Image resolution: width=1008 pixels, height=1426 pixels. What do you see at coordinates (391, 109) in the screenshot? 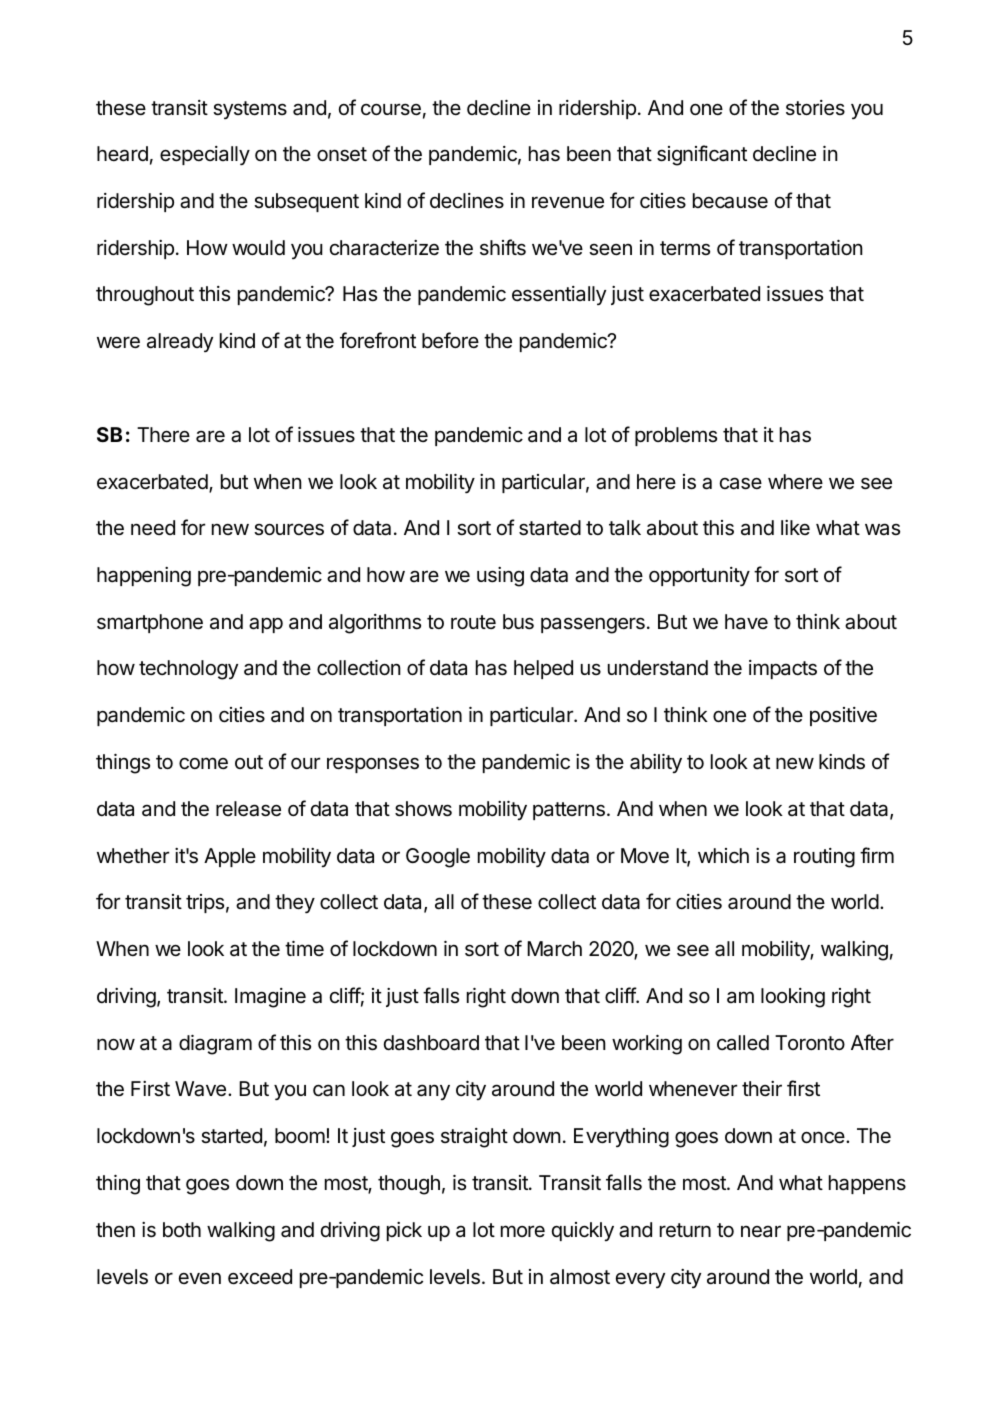
I see `course` at bounding box center [391, 109].
